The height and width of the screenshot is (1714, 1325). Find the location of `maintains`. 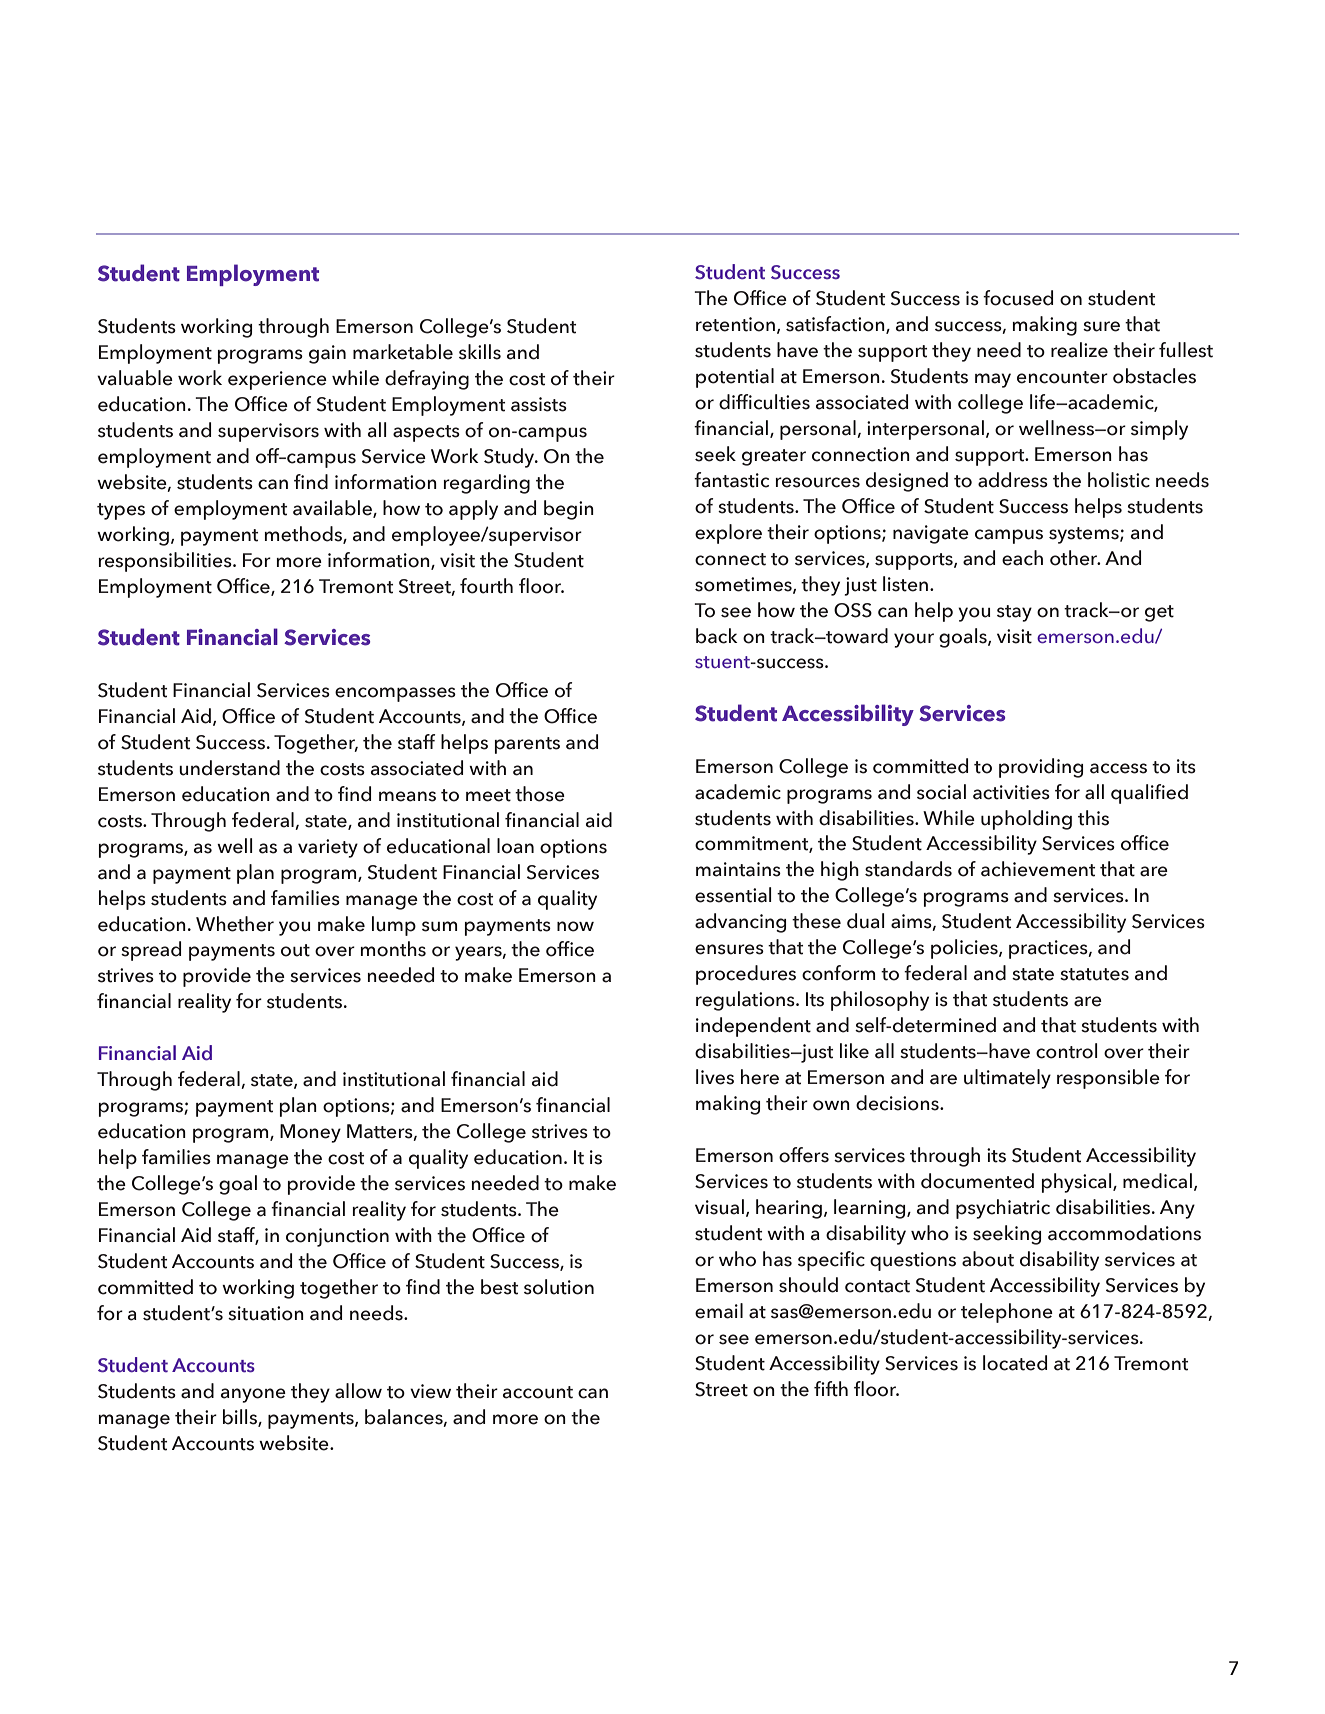

maintains is located at coordinates (738, 869).
